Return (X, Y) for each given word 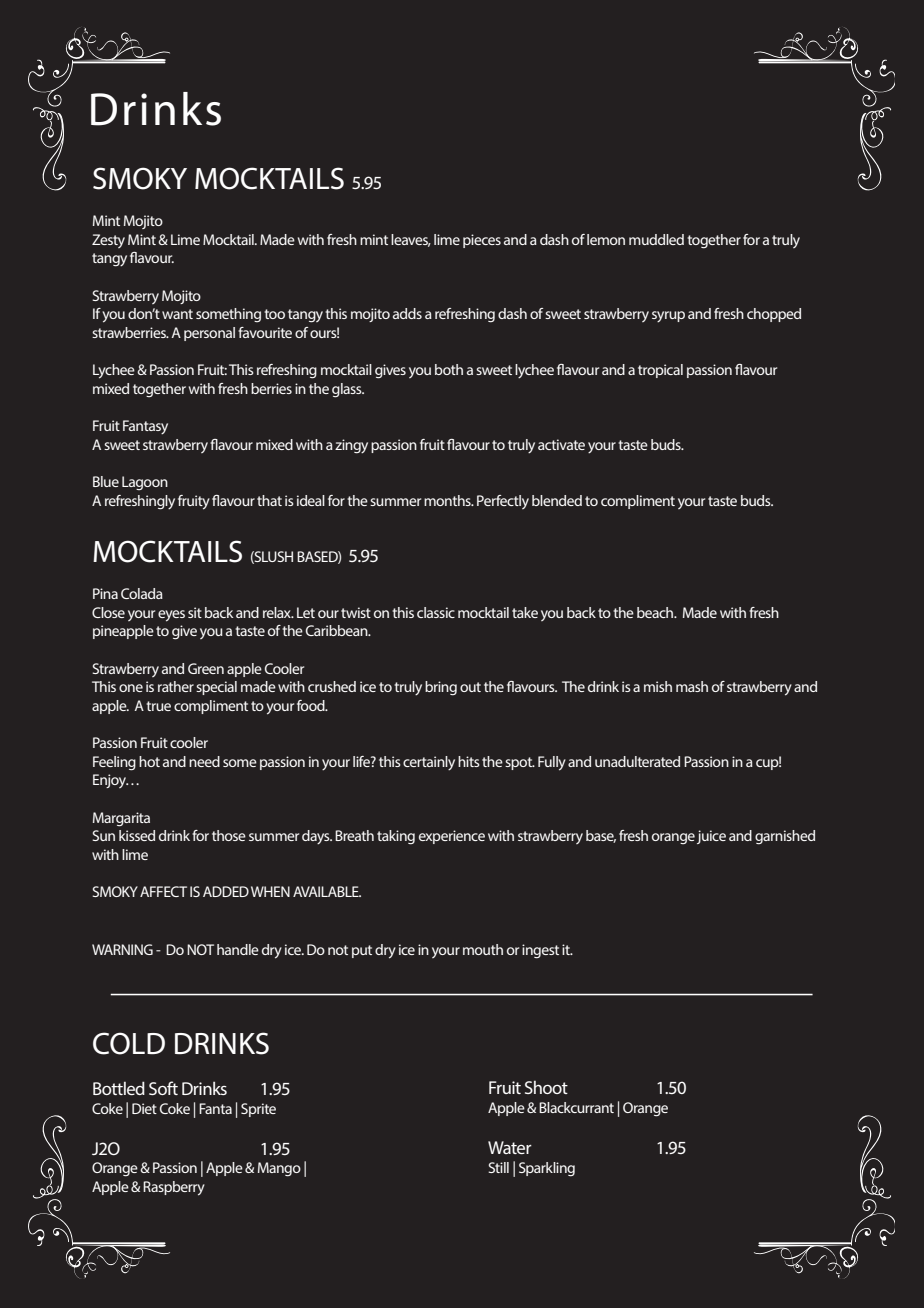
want (177, 314)
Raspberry (174, 1188)
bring (441, 688)
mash (692, 686)
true (158, 706)
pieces (482, 241)
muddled (656, 239)
